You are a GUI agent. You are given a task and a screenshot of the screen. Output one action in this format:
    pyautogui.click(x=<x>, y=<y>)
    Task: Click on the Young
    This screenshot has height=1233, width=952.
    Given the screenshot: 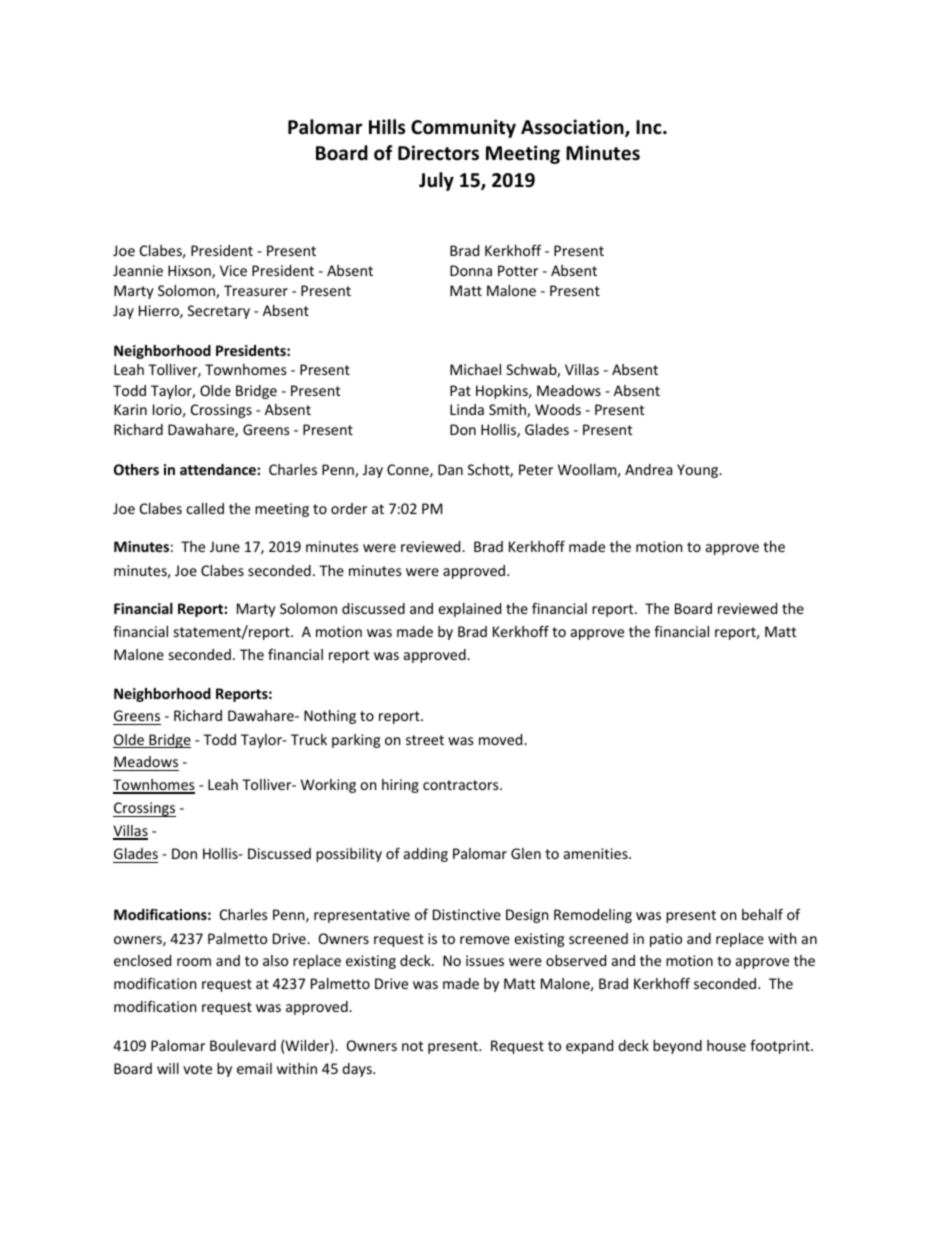 What is the action you would take?
    pyautogui.click(x=699, y=471)
